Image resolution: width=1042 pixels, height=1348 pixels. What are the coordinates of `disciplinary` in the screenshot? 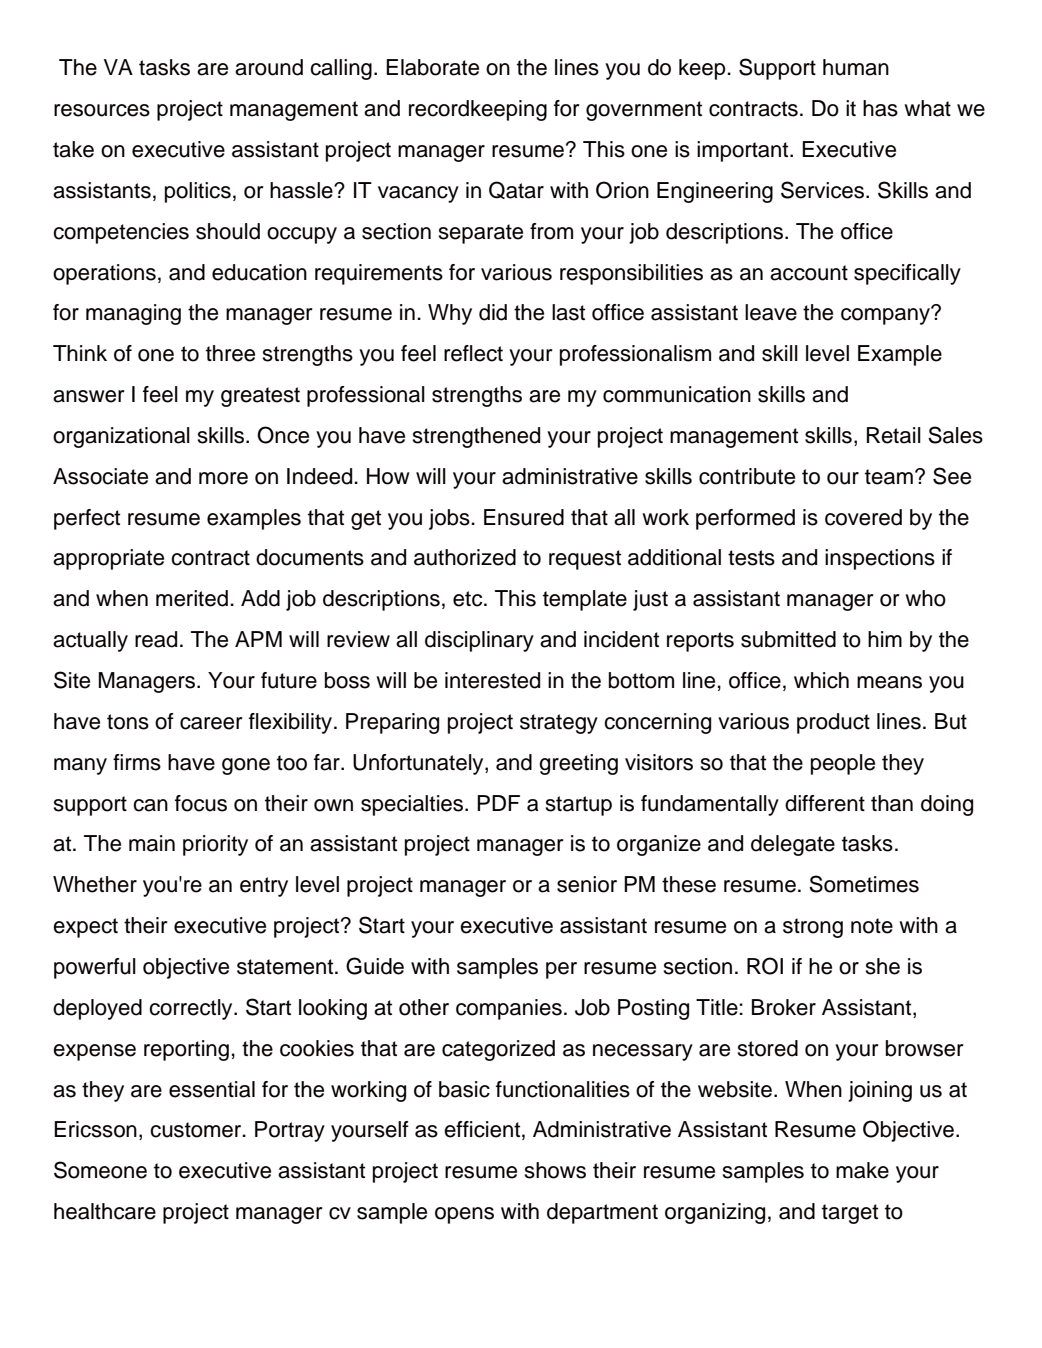 It's located at (479, 641).
